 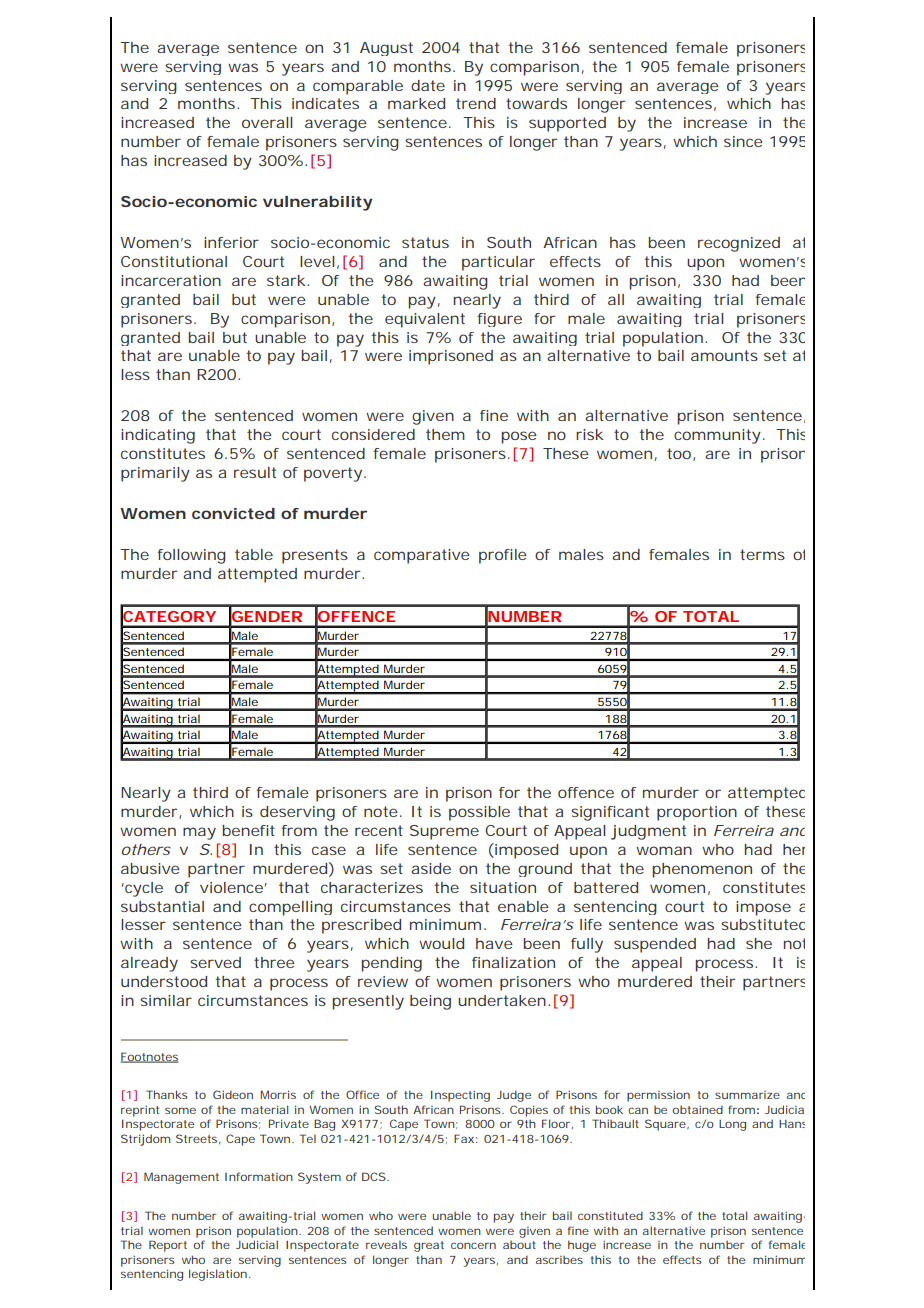 I want to click on concern, so click(x=473, y=1245).
